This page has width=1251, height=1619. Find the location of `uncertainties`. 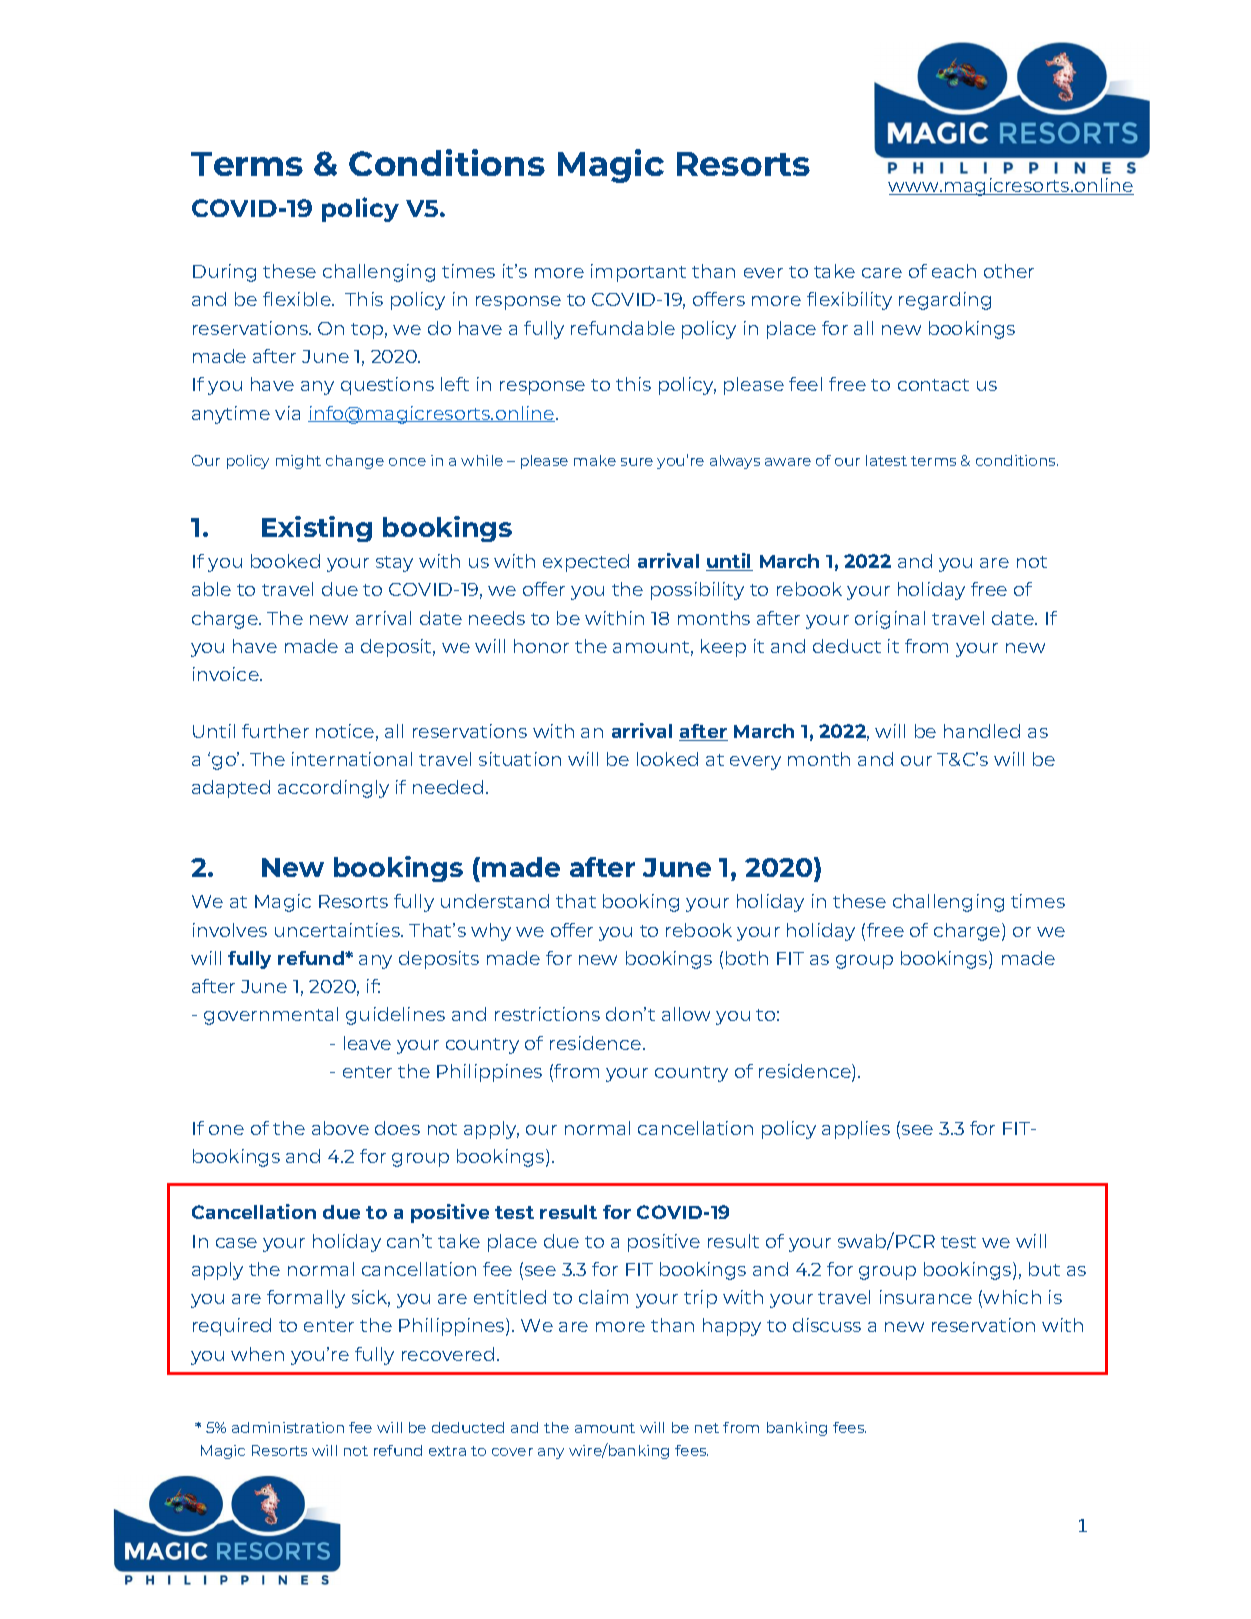

uncertainties is located at coordinates (338, 930).
